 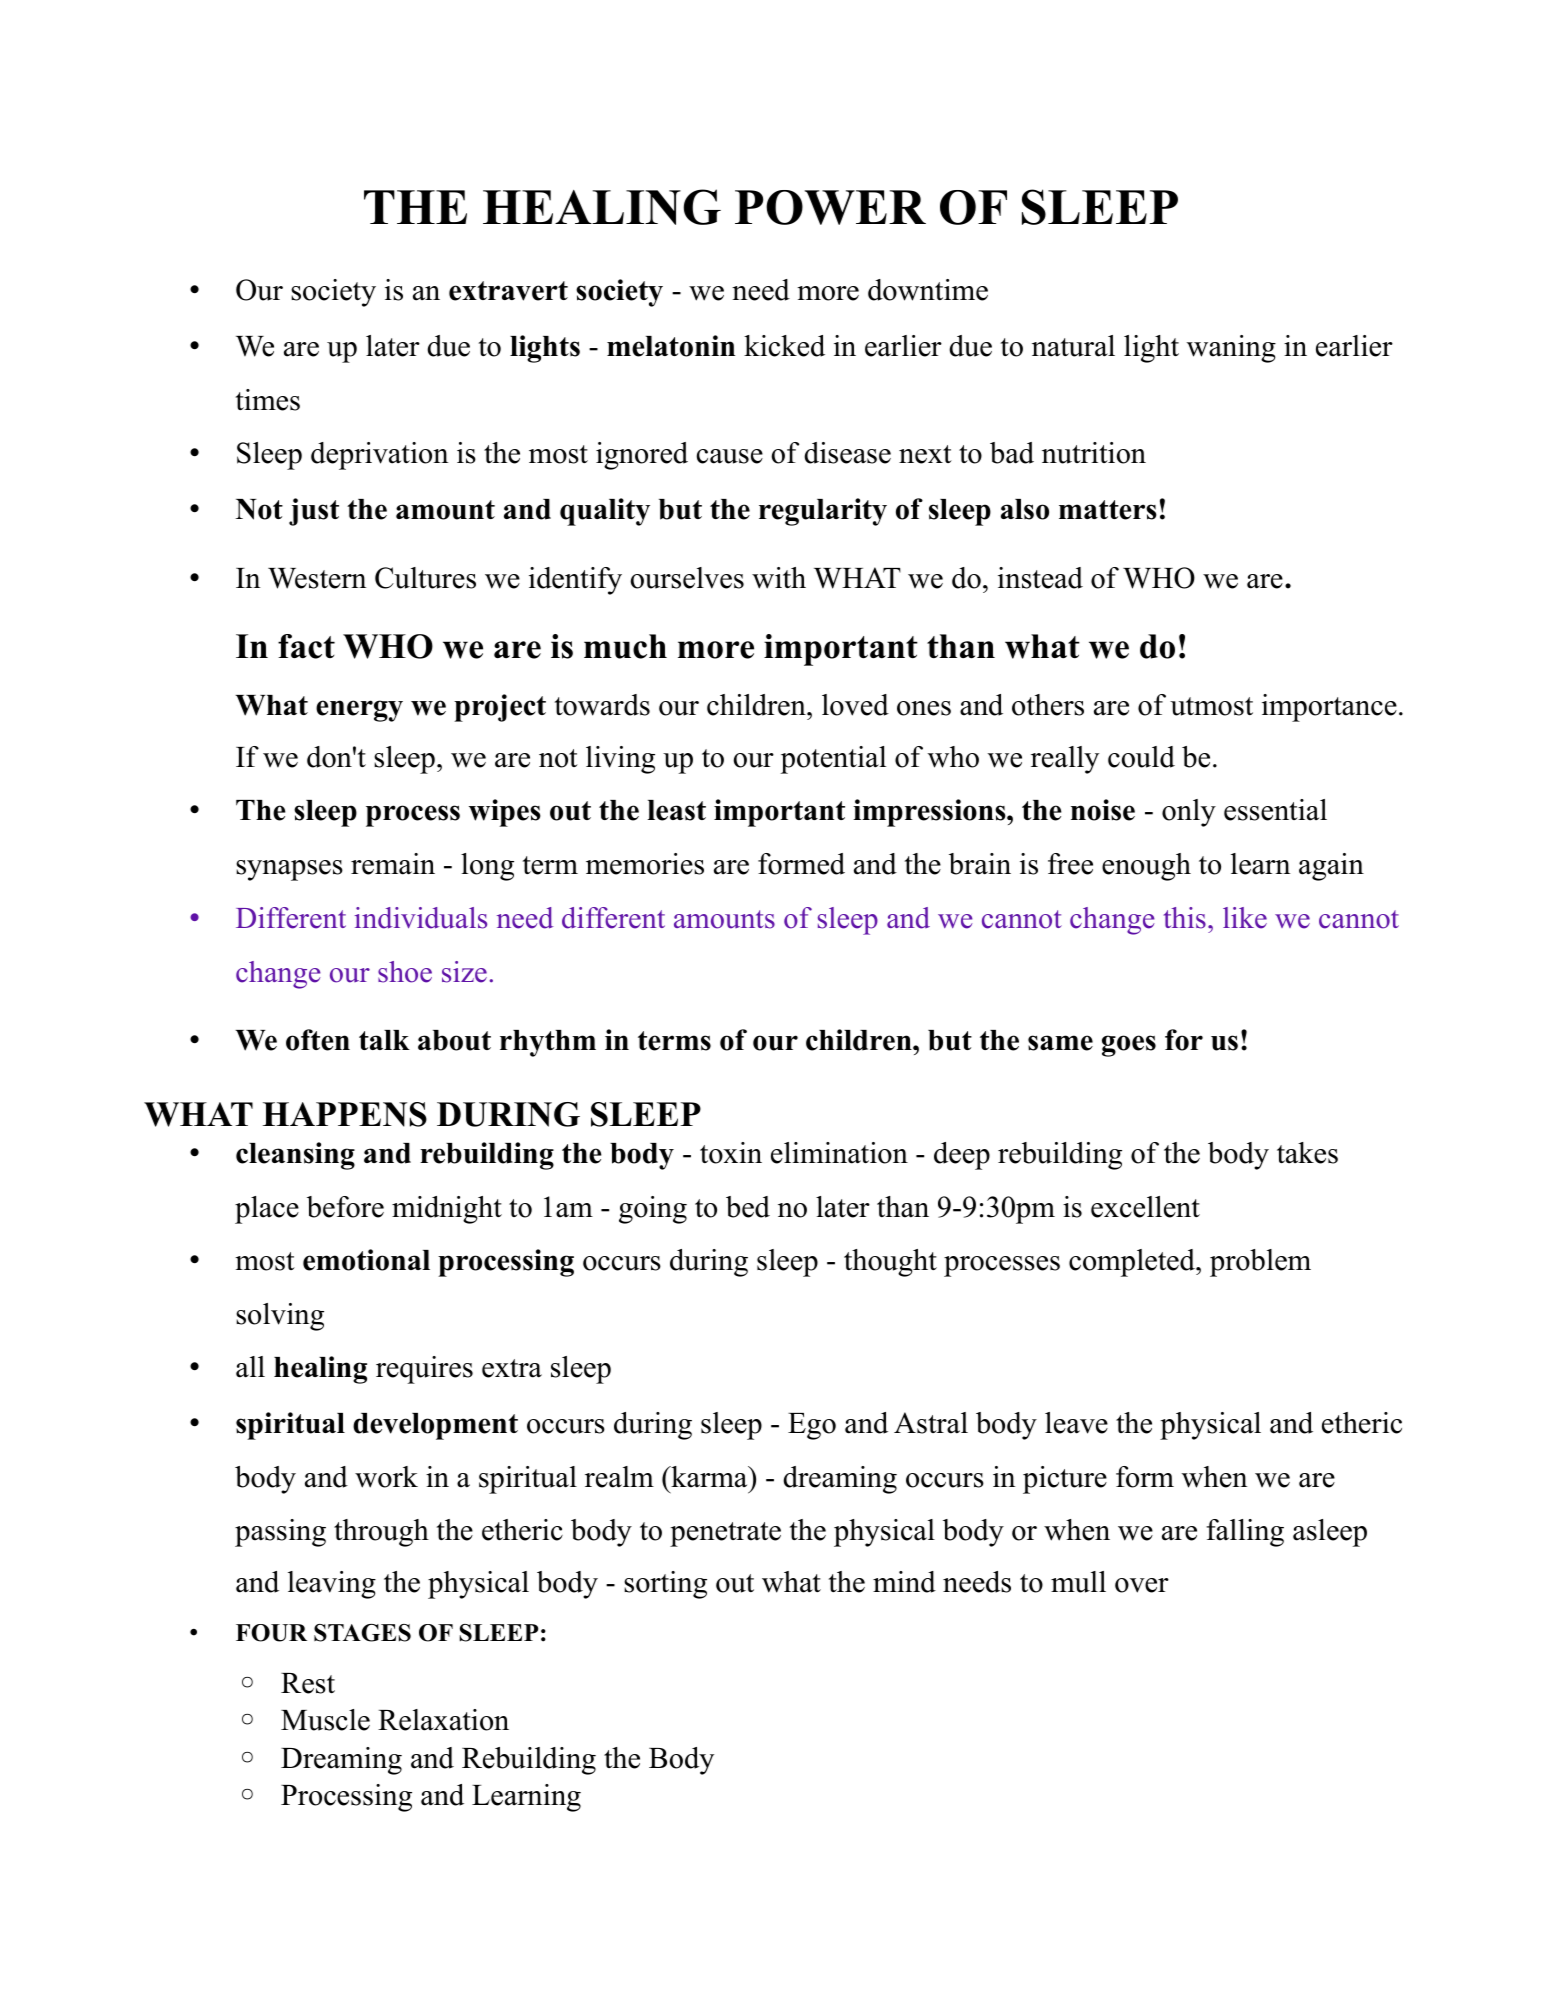 I want to click on this, so click(x=1185, y=918).
